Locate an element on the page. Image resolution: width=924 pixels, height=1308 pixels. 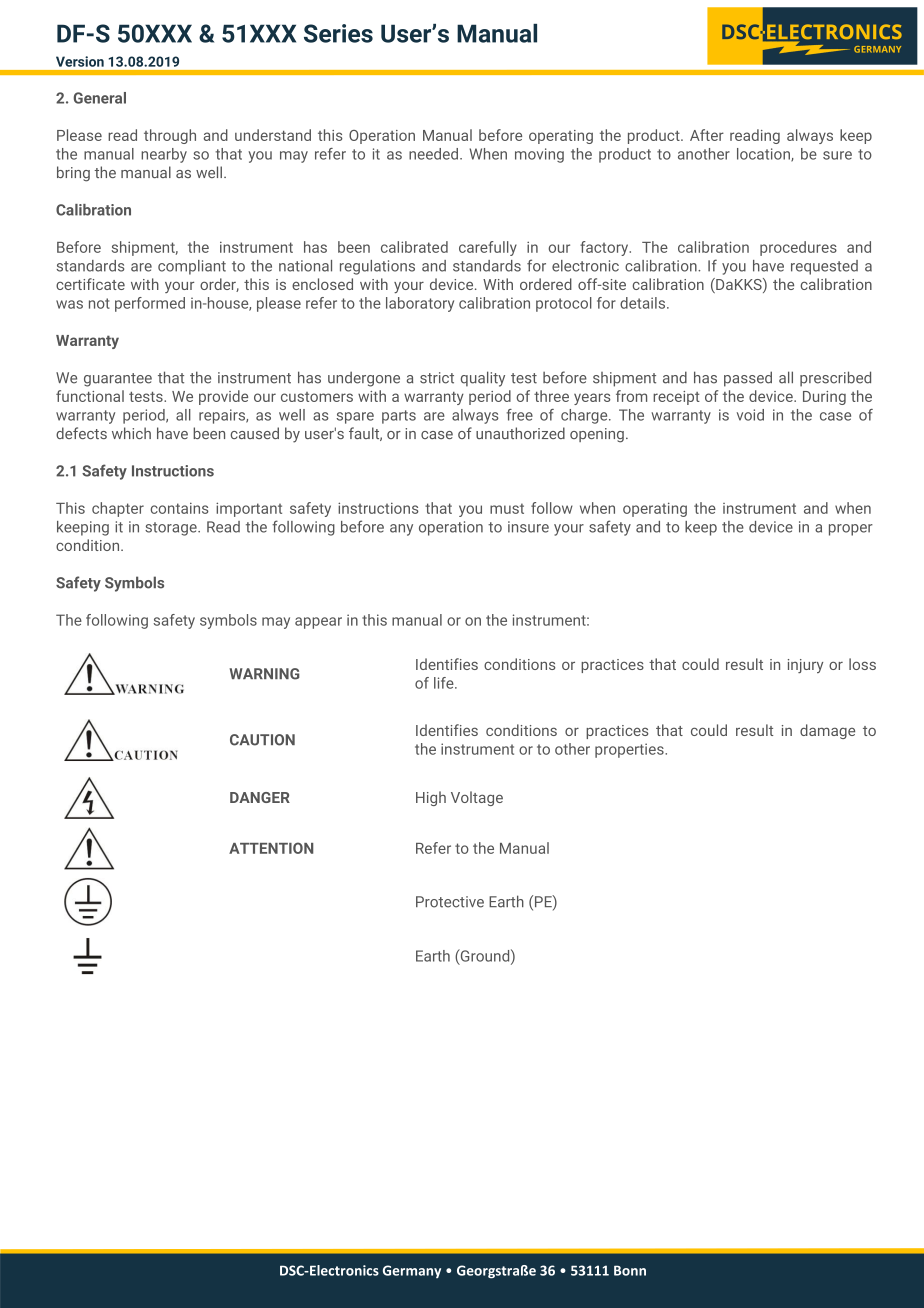
Version is located at coordinates (80, 61).
